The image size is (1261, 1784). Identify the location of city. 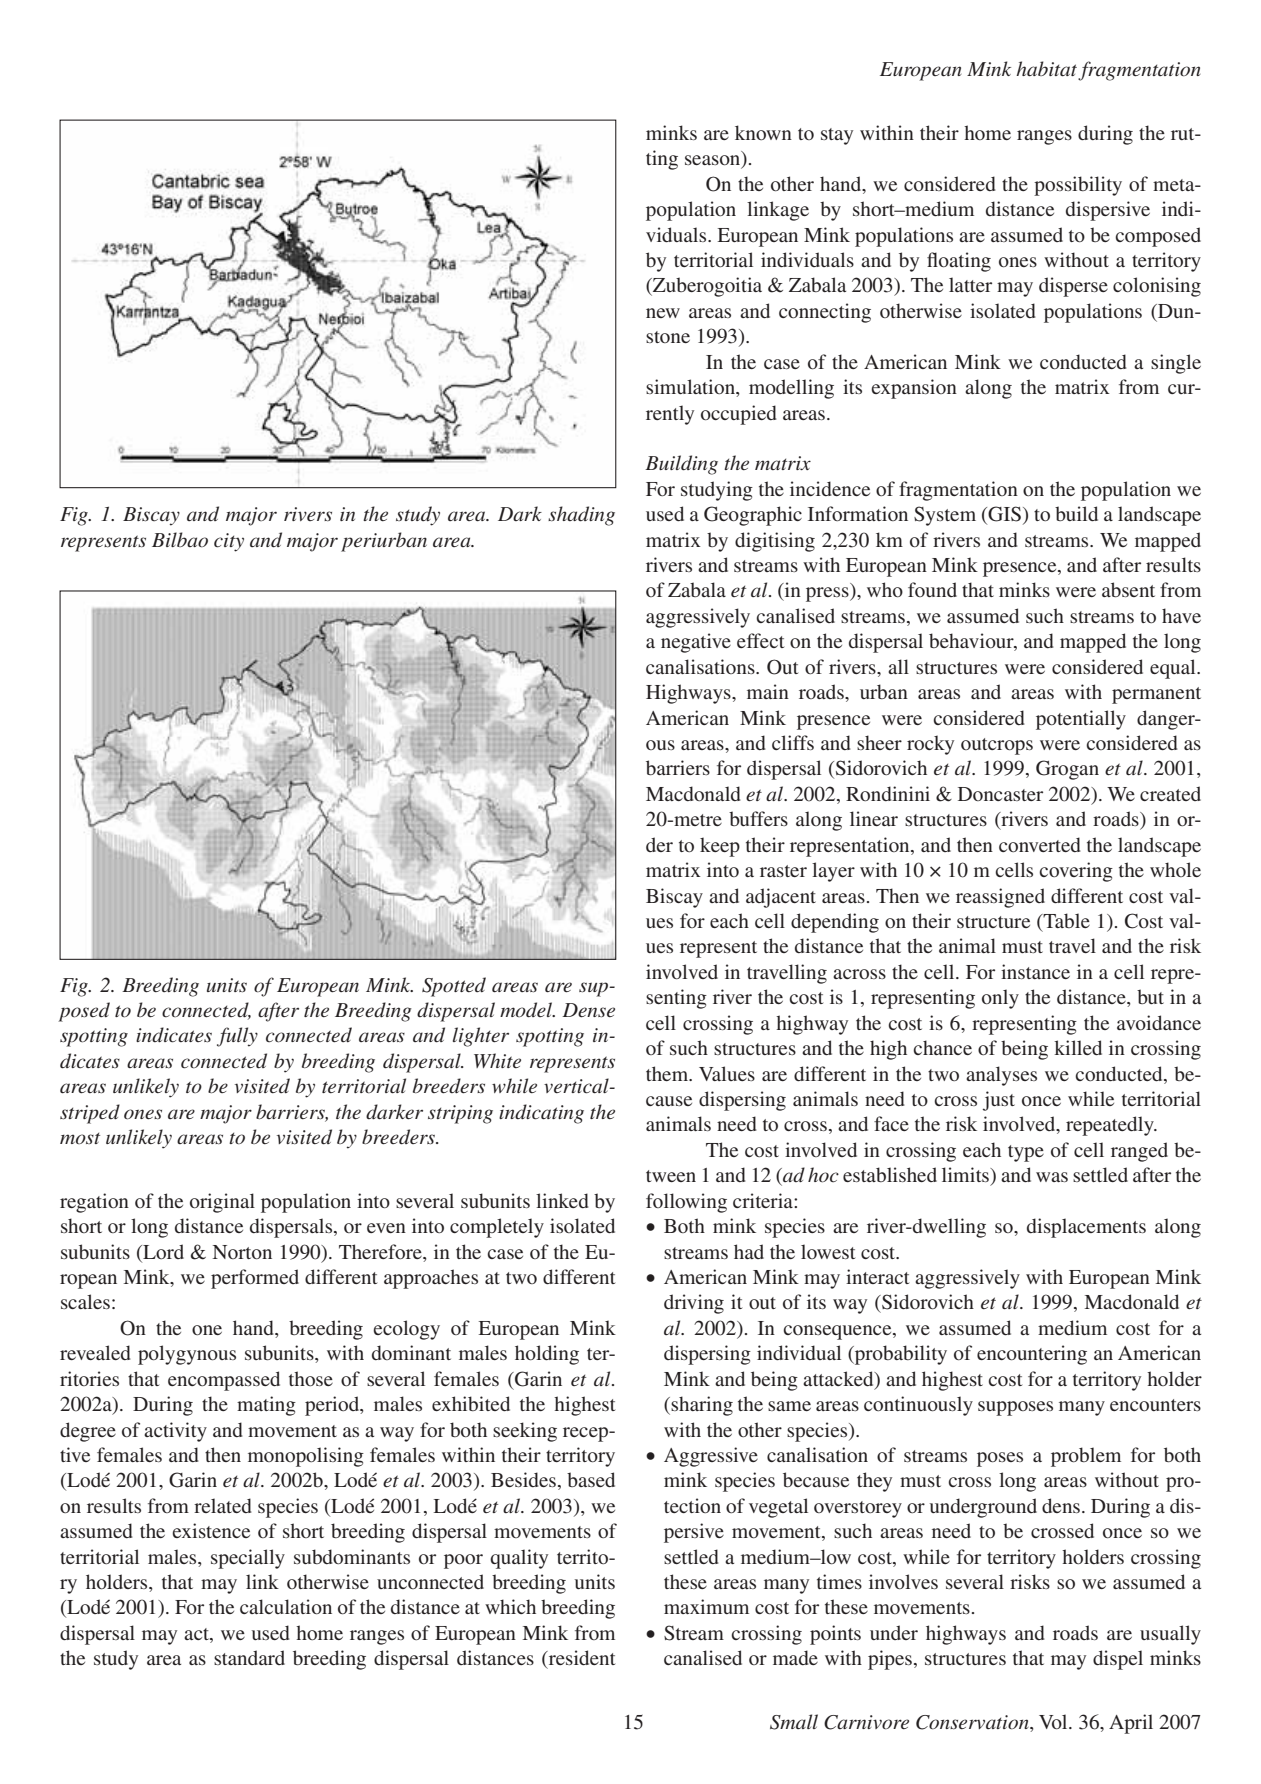
(229, 542).
